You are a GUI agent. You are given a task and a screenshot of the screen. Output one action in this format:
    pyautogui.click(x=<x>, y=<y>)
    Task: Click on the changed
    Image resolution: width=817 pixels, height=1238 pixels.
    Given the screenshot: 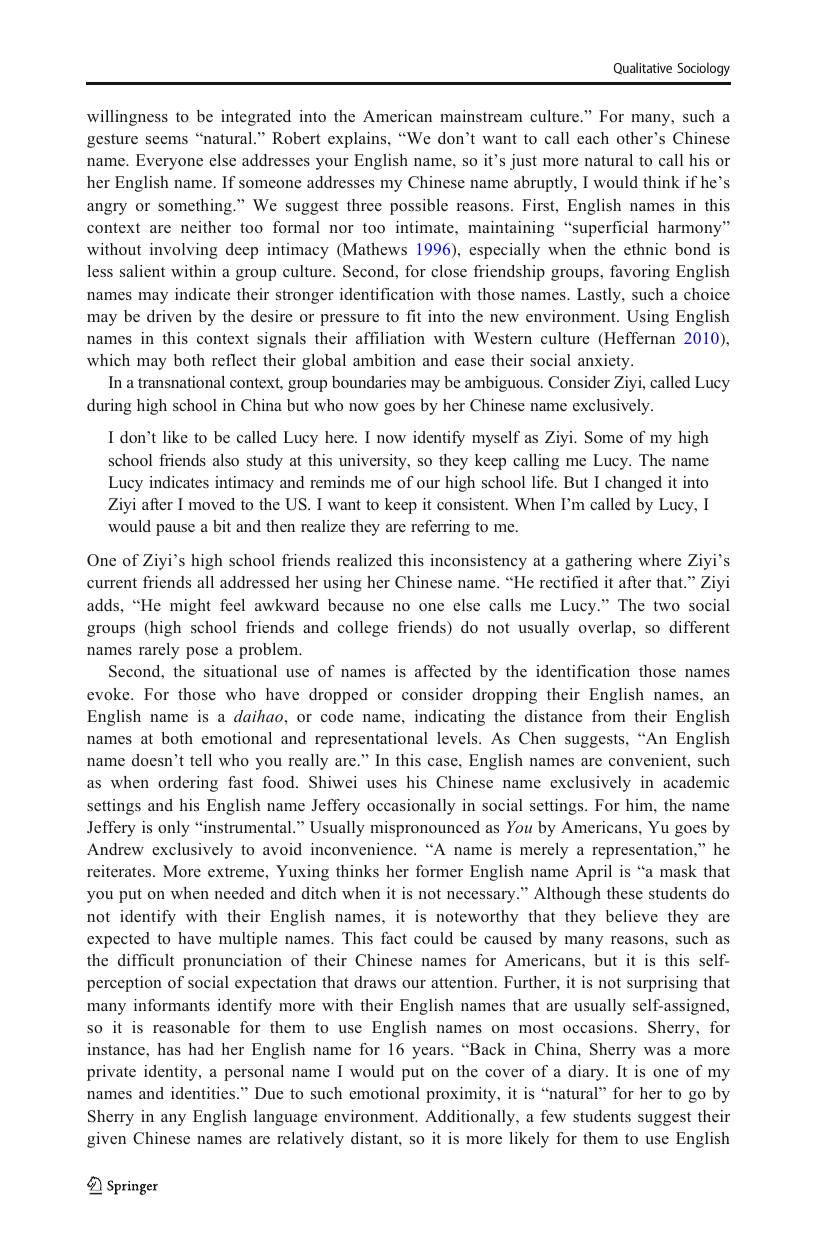 What is the action you would take?
    pyautogui.click(x=633, y=484)
